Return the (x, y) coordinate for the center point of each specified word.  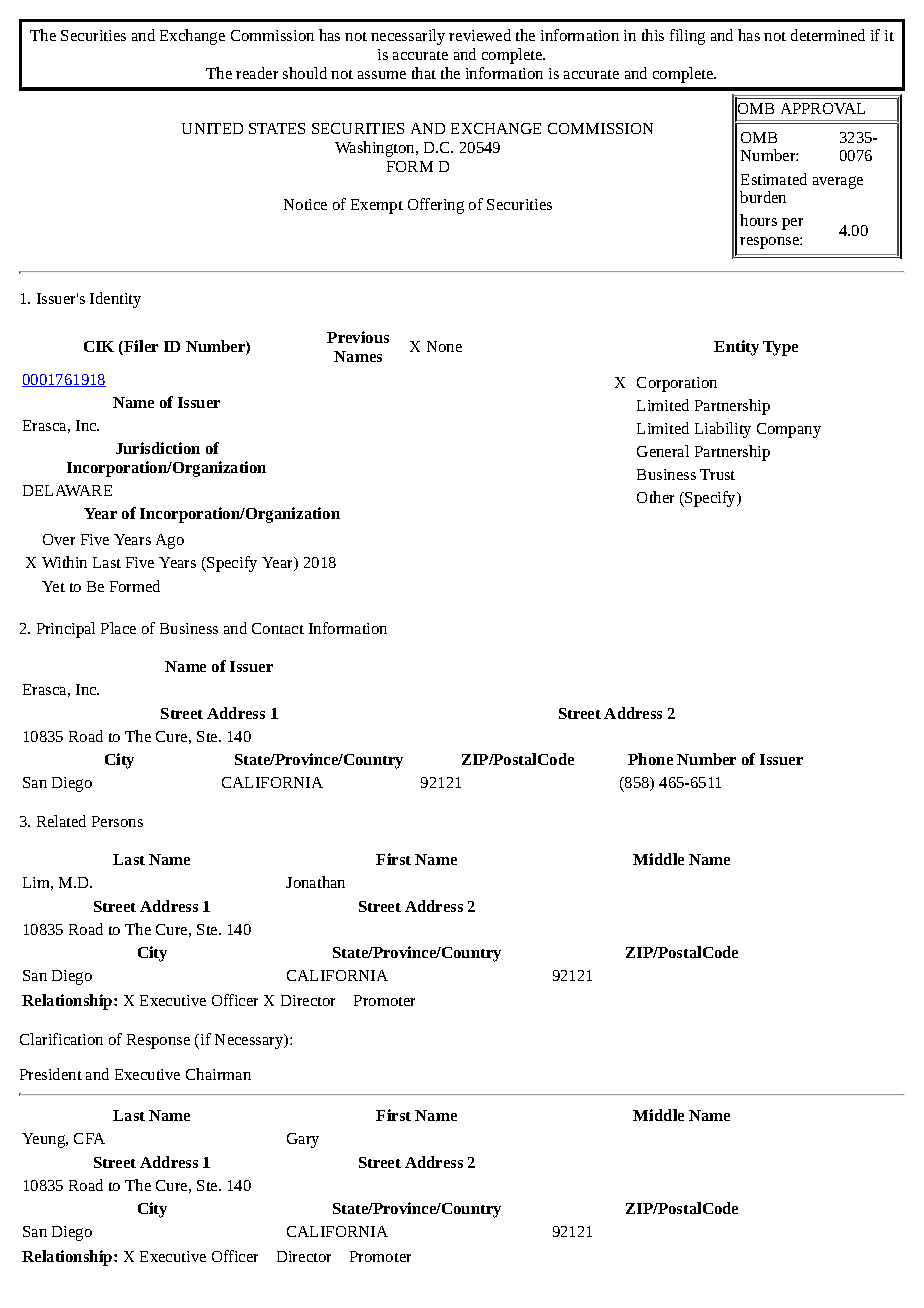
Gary (303, 1140)
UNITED (212, 128)
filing (687, 37)
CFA (89, 1138)
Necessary (250, 1041)
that (424, 73)
